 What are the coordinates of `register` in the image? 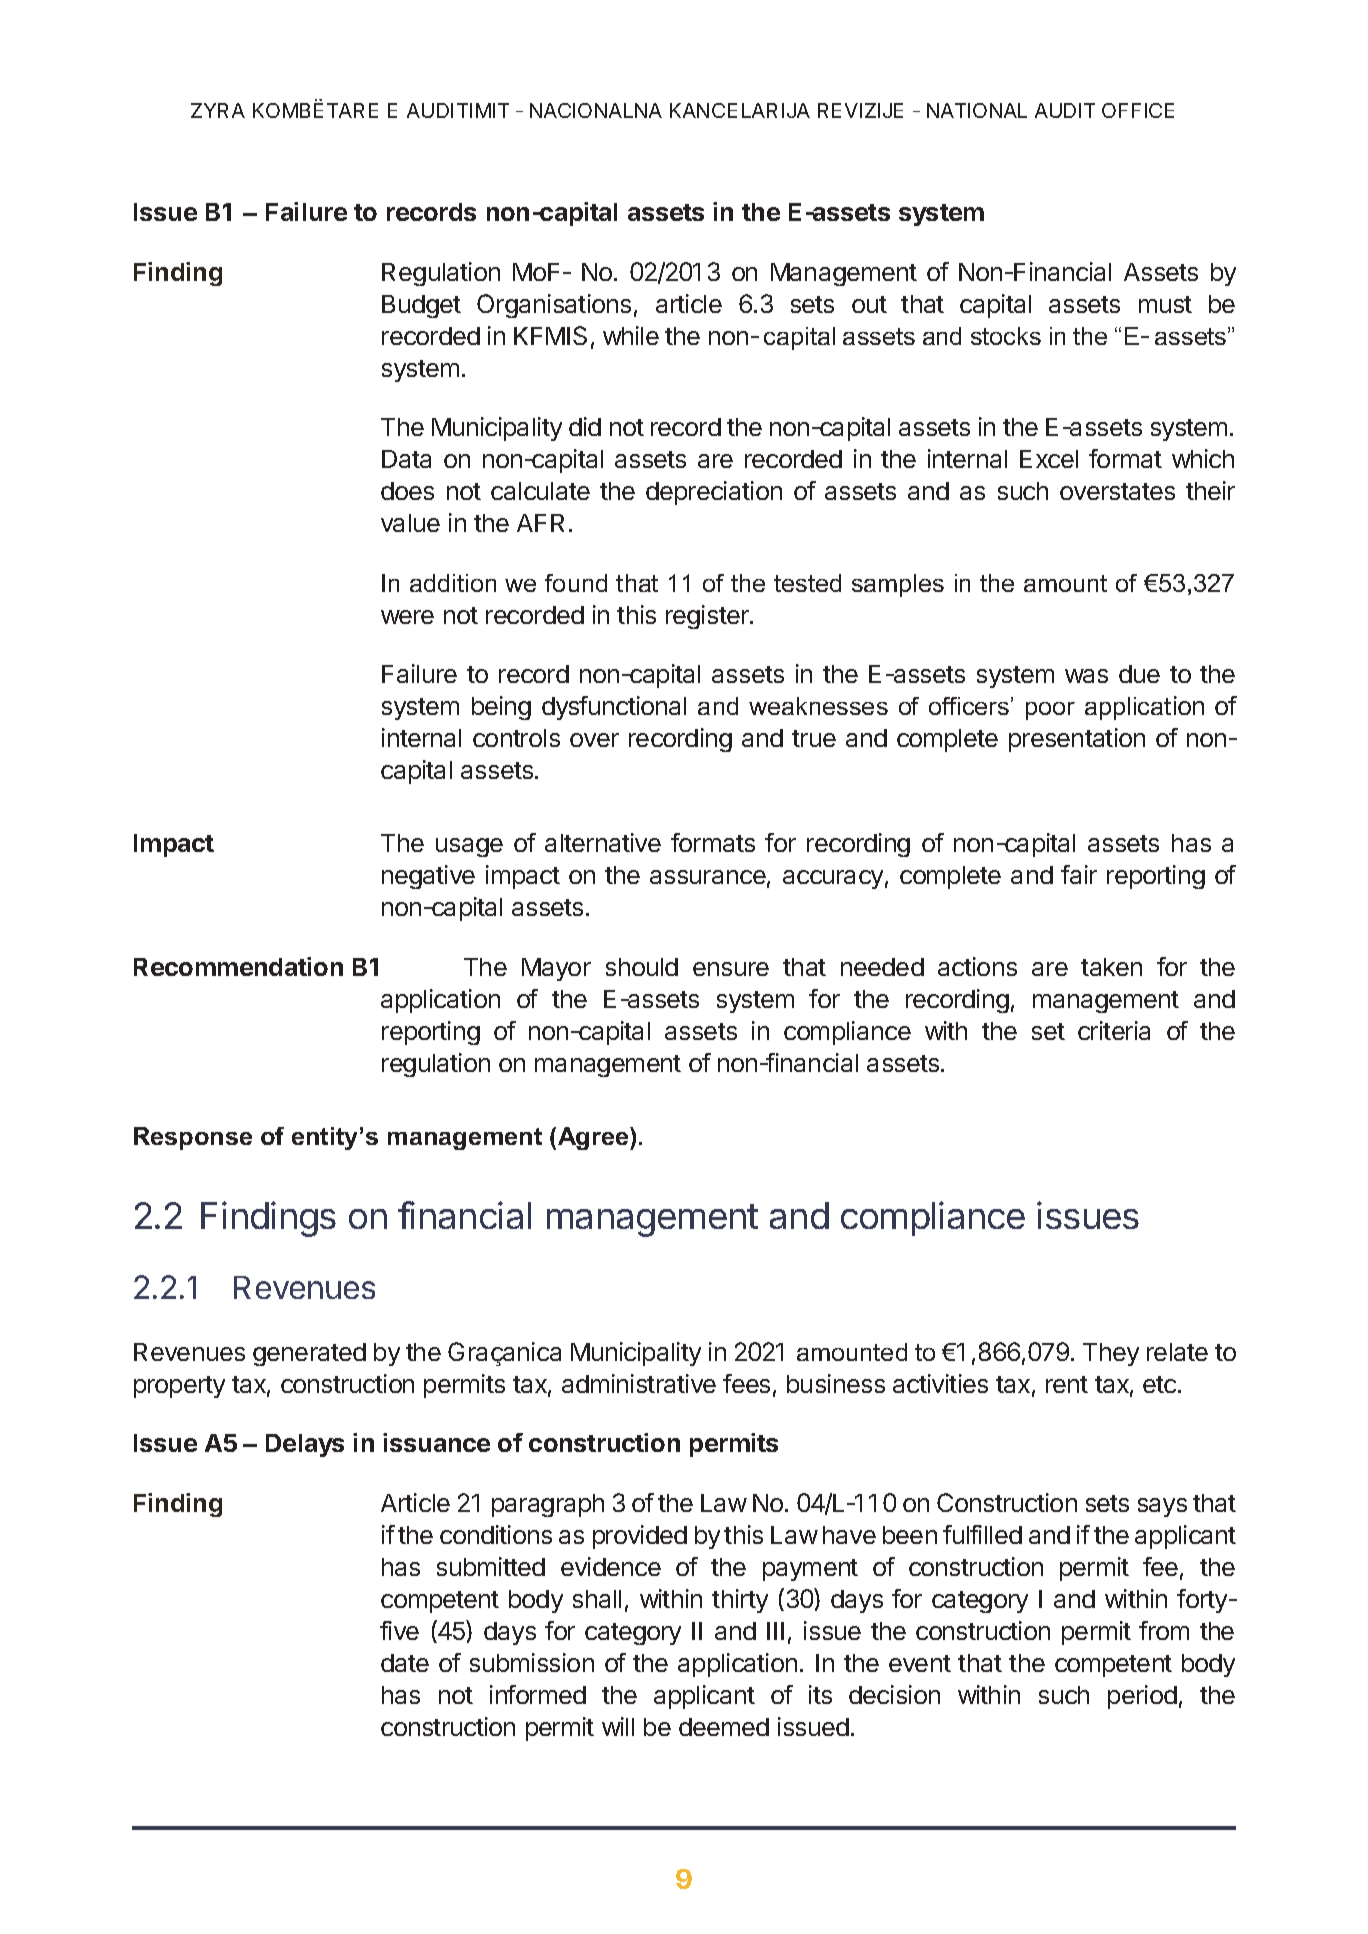 It's located at (708, 617).
